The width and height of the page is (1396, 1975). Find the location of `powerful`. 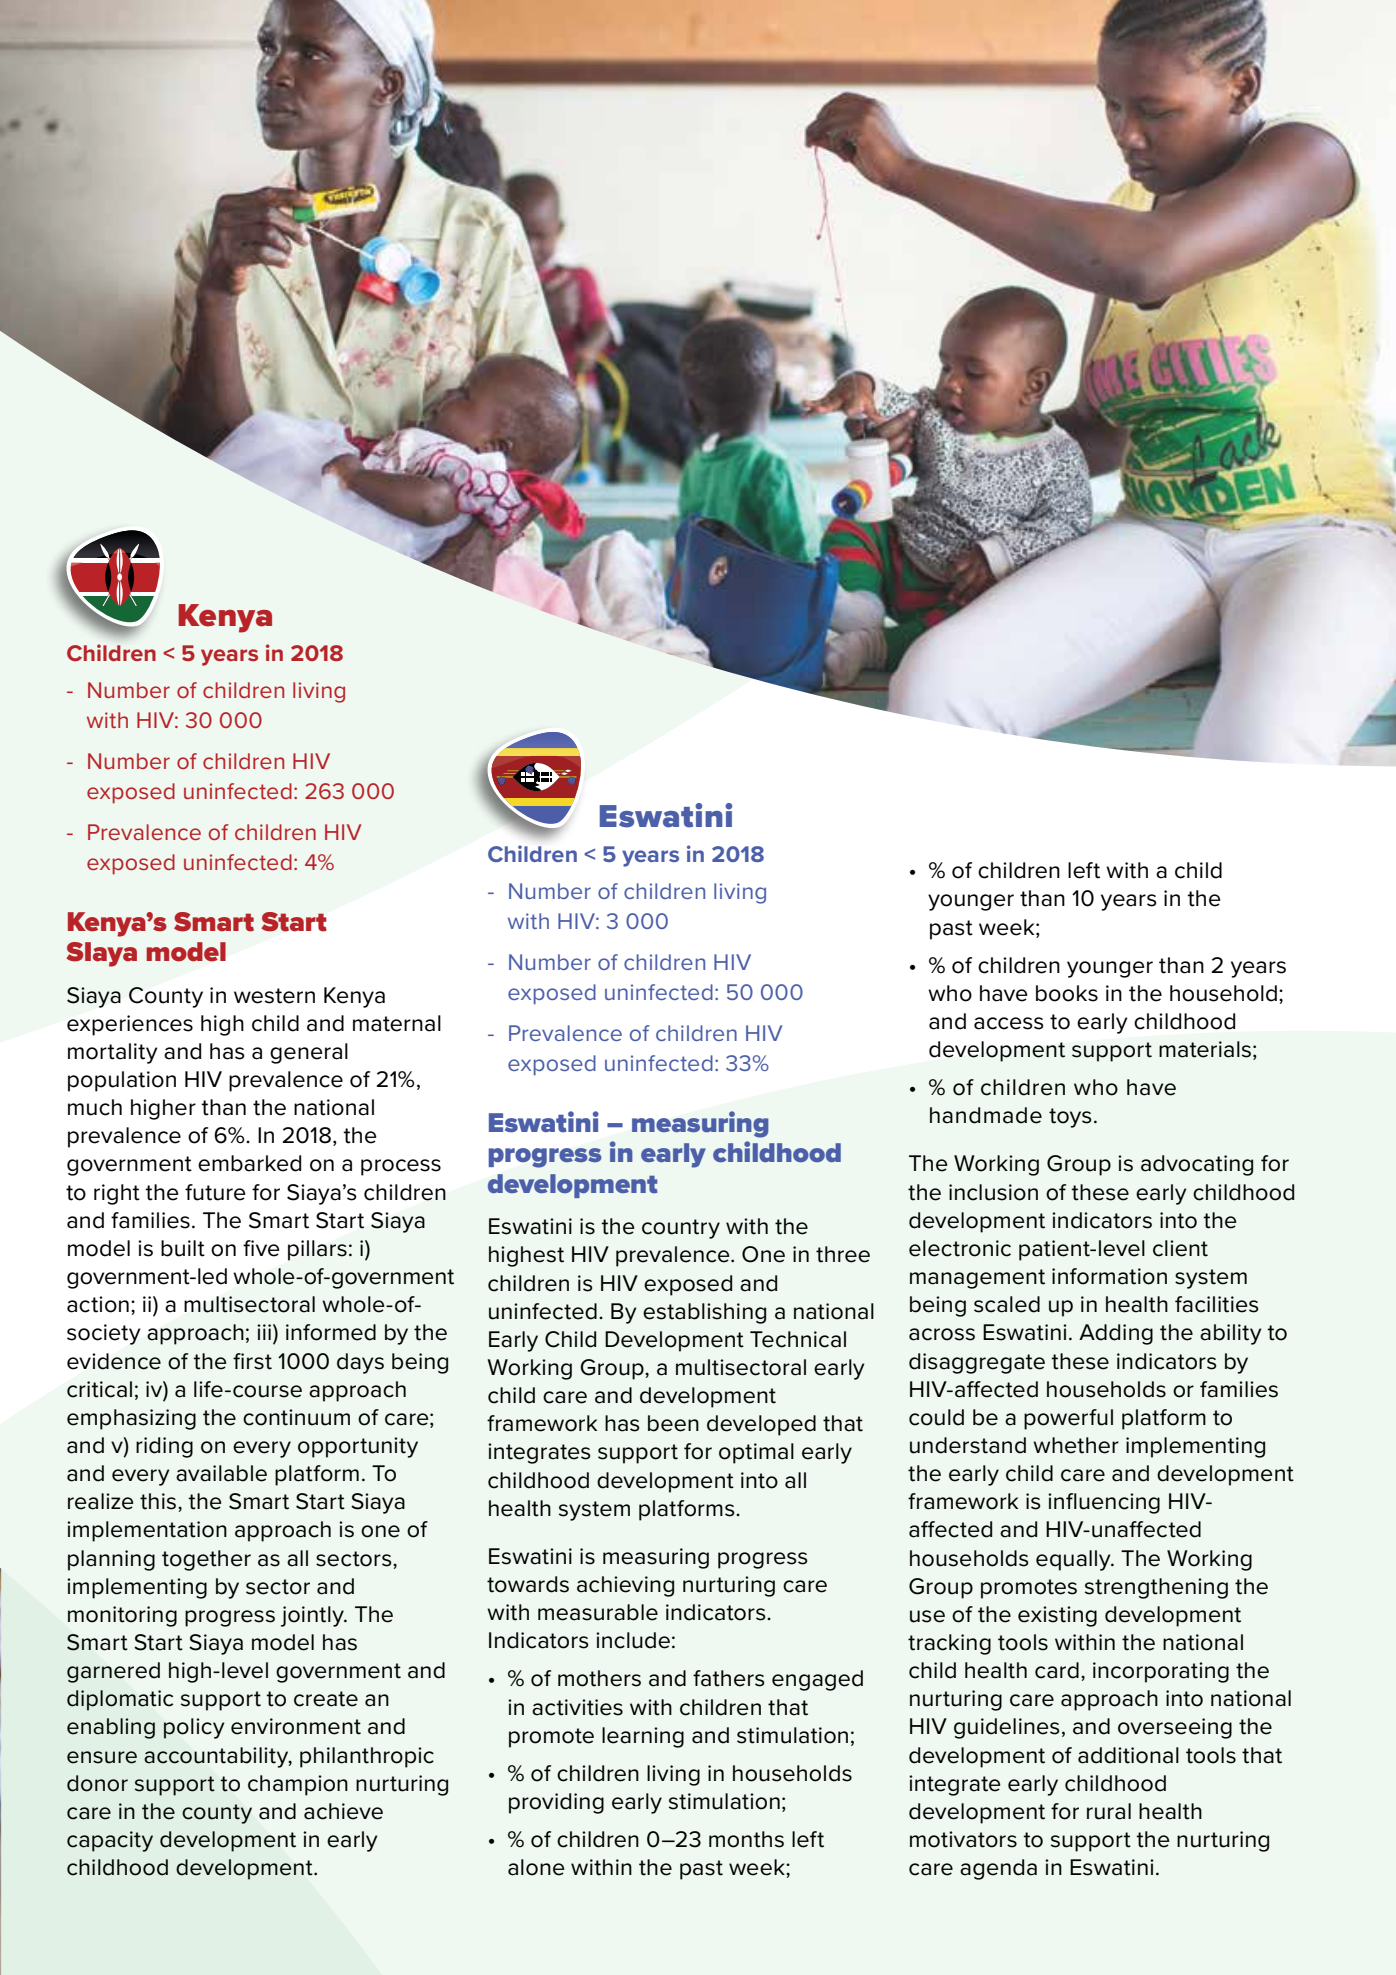

powerful is located at coordinates (1068, 1419).
